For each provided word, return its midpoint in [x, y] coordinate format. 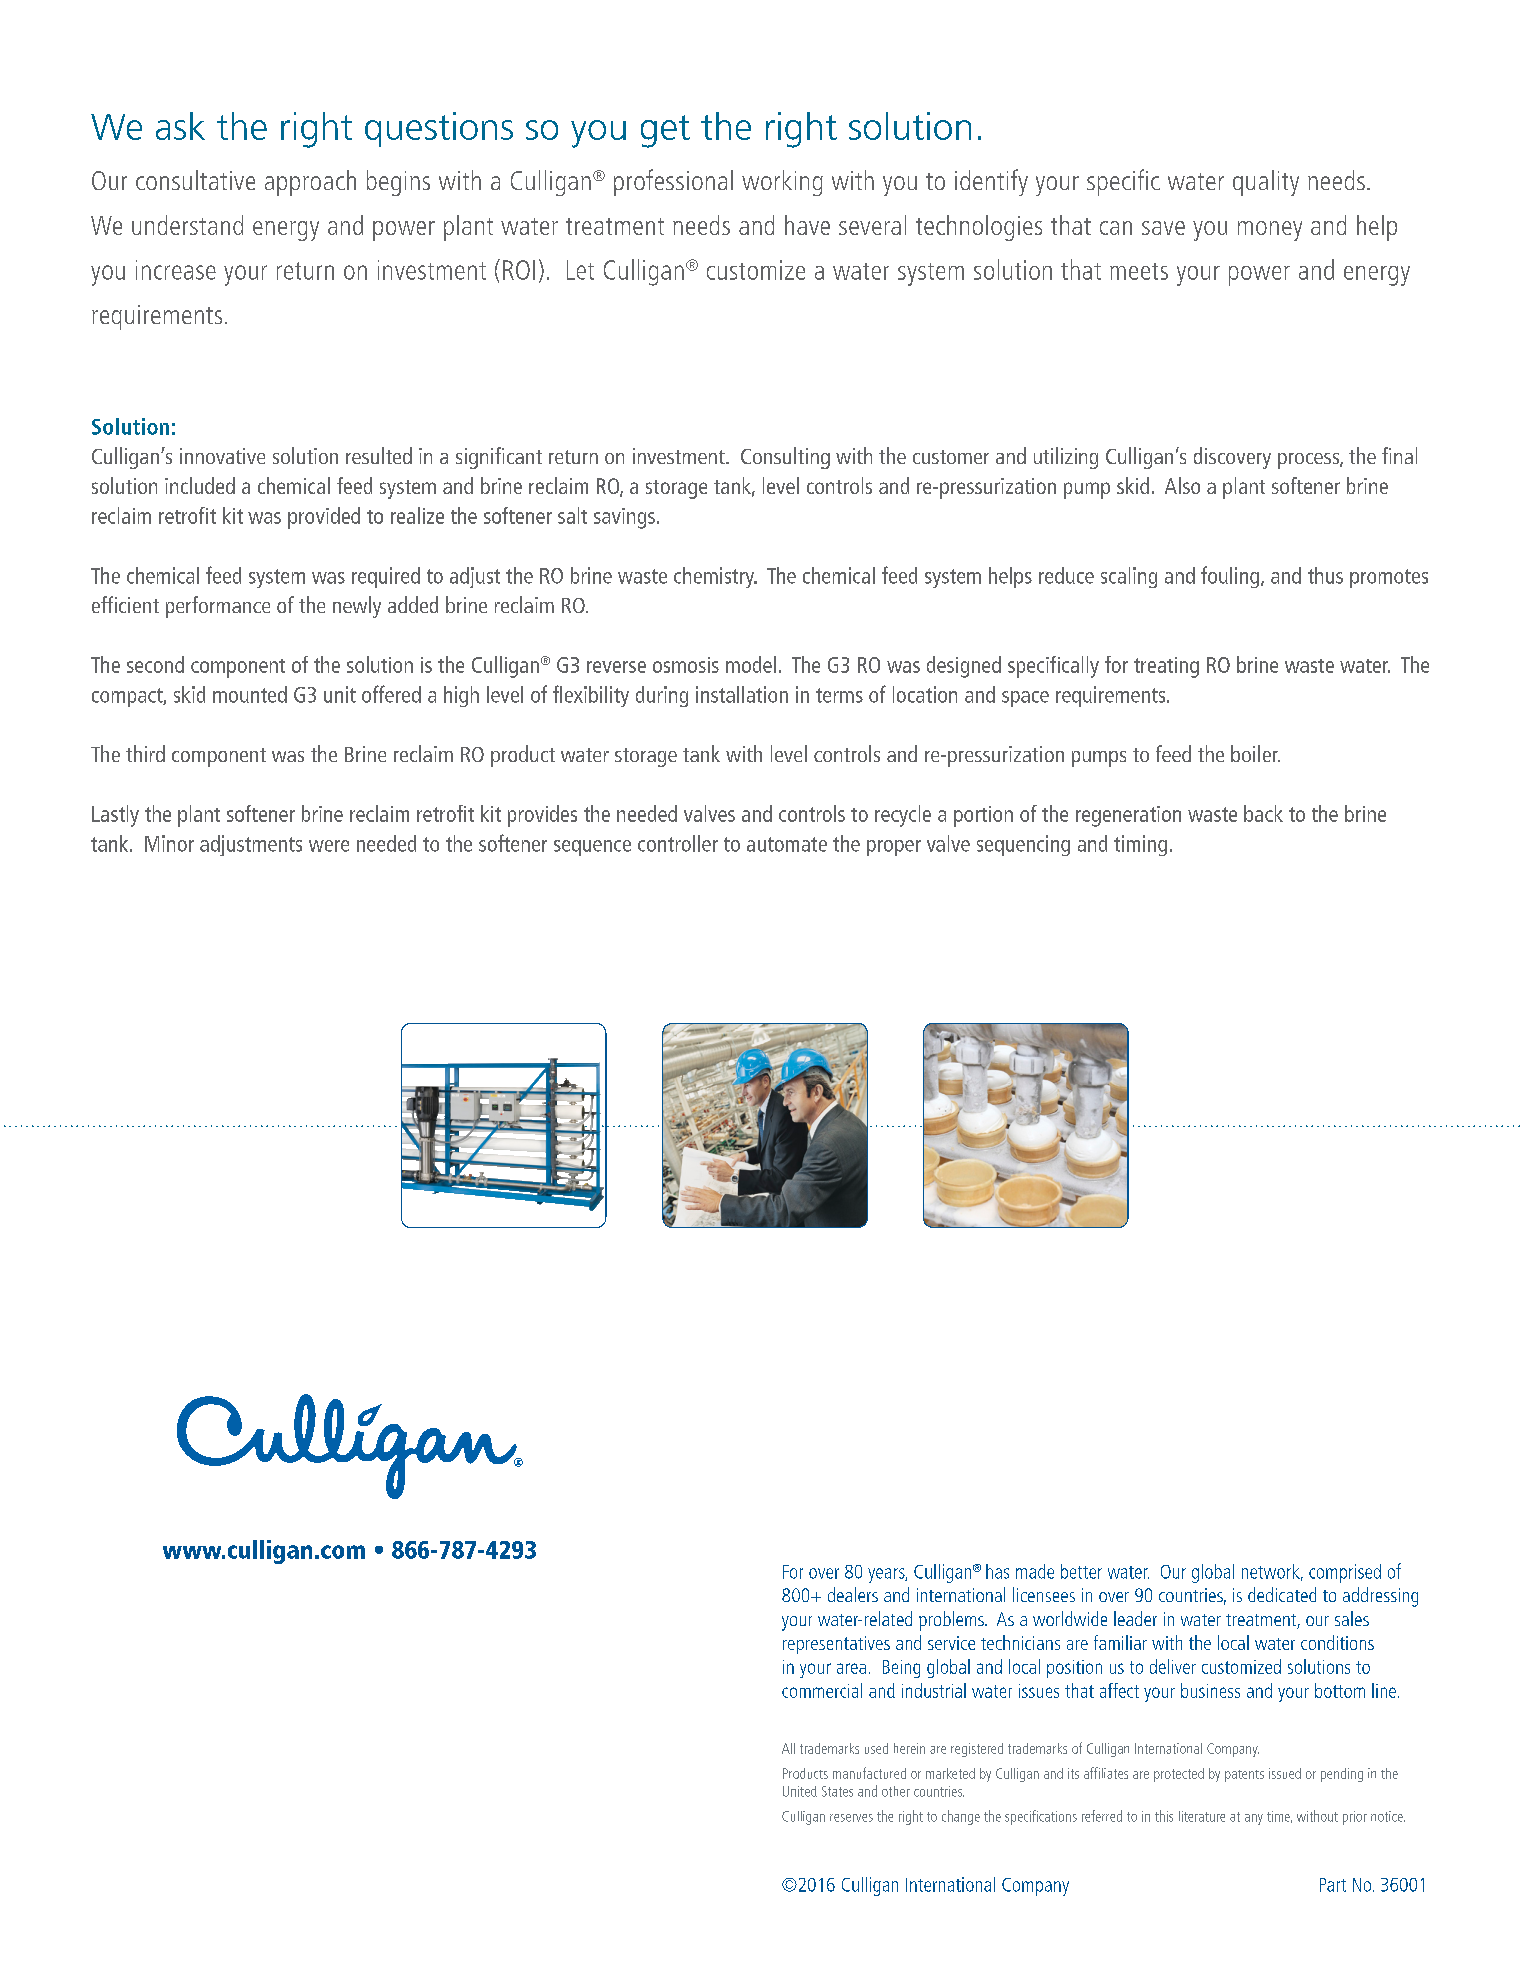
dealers [853, 1594]
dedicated [1282, 1594]
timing [1140, 845]
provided [324, 518]
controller [678, 843]
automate [787, 844]
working [782, 183]
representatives [836, 1645]
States [837, 1791]
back [1263, 813]
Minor [169, 843]
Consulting [785, 458]
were [329, 846]
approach [310, 183]
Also [1182, 485]
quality [1266, 183]
